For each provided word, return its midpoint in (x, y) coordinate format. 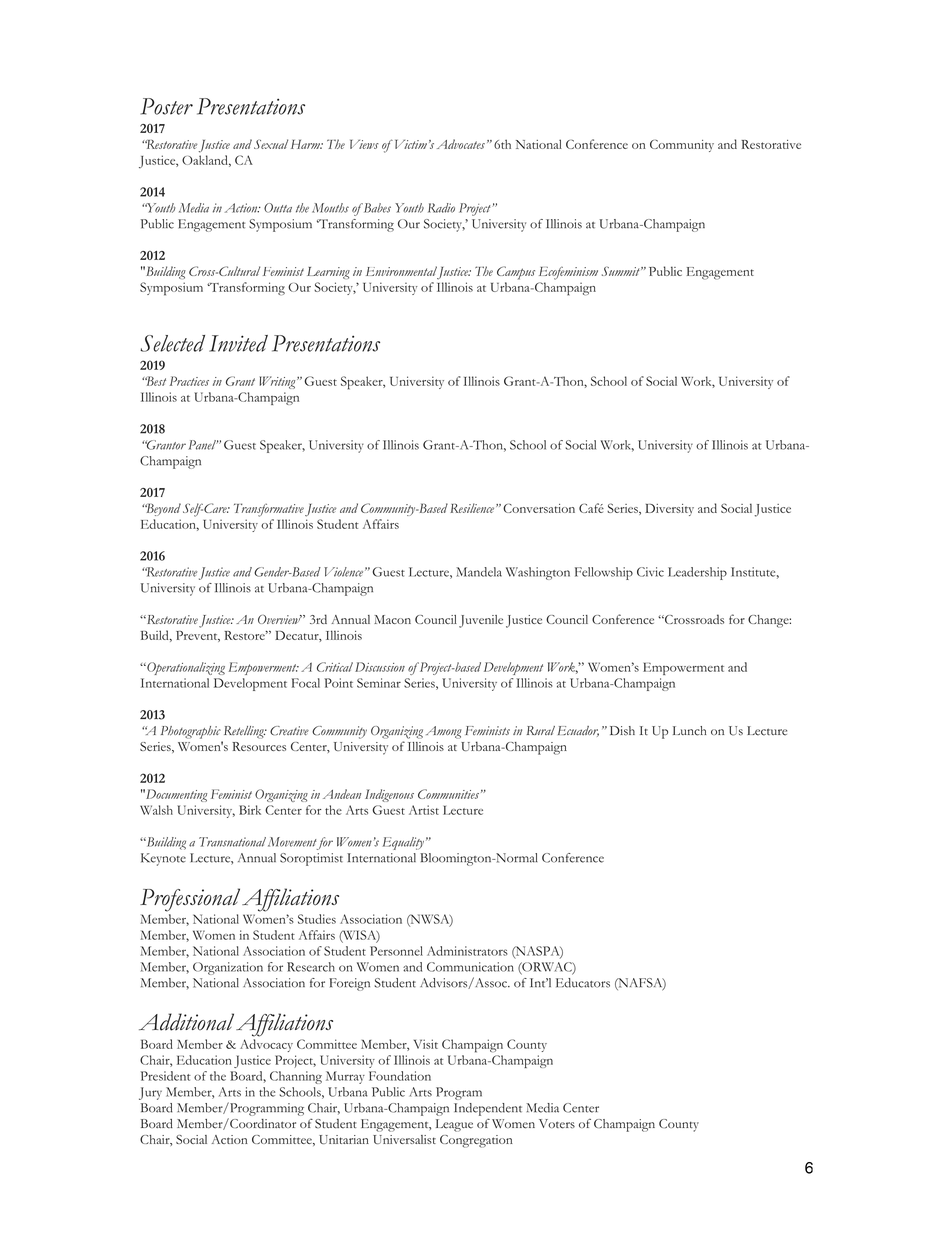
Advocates (461, 144)
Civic (650, 572)
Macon (392, 619)
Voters (557, 1124)
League (454, 1125)
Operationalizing (185, 668)
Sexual (271, 144)
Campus (516, 273)
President (166, 1076)
